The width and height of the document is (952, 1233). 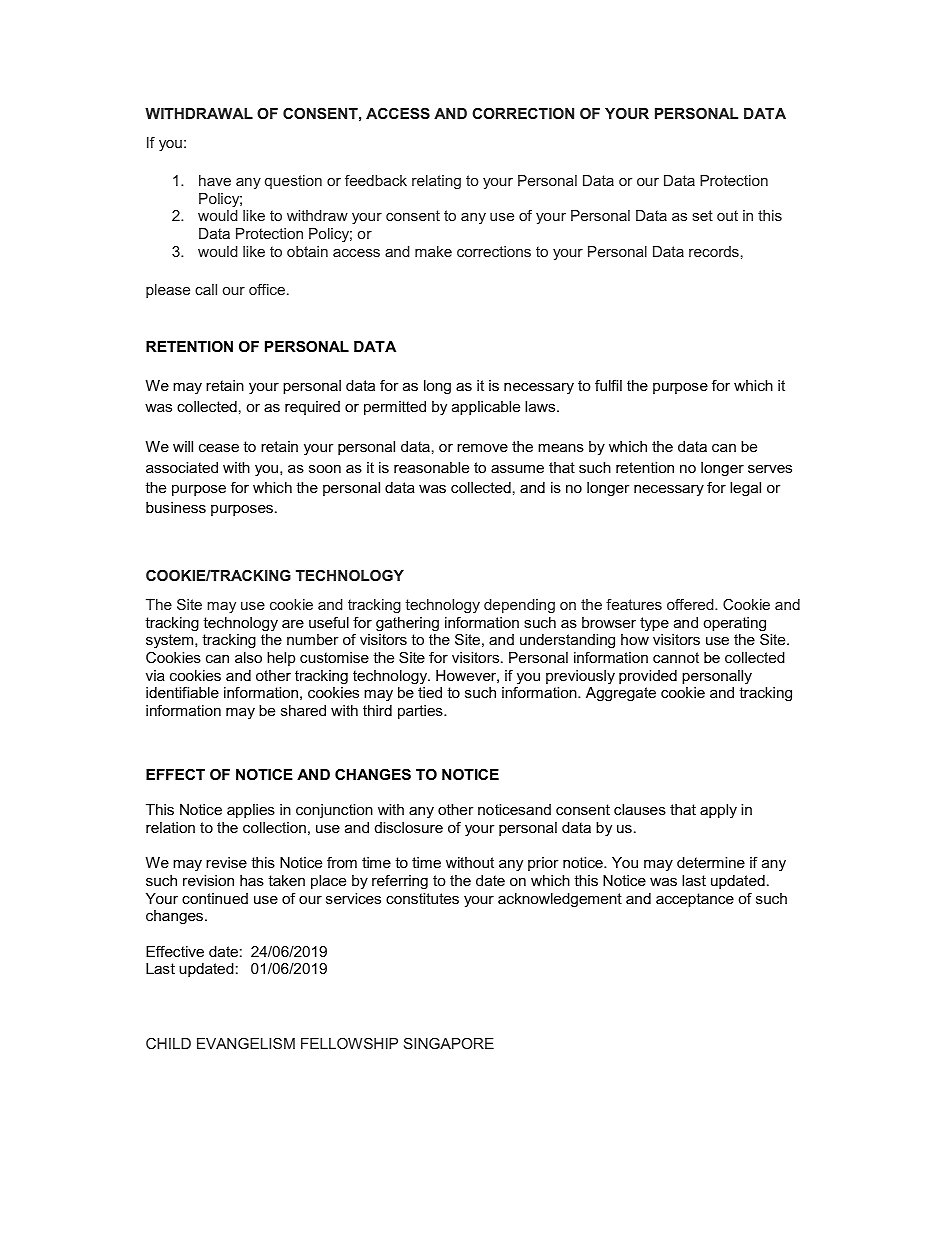 What do you see at coordinates (409, 827) in the document?
I see `disclosure` at bounding box center [409, 827].
